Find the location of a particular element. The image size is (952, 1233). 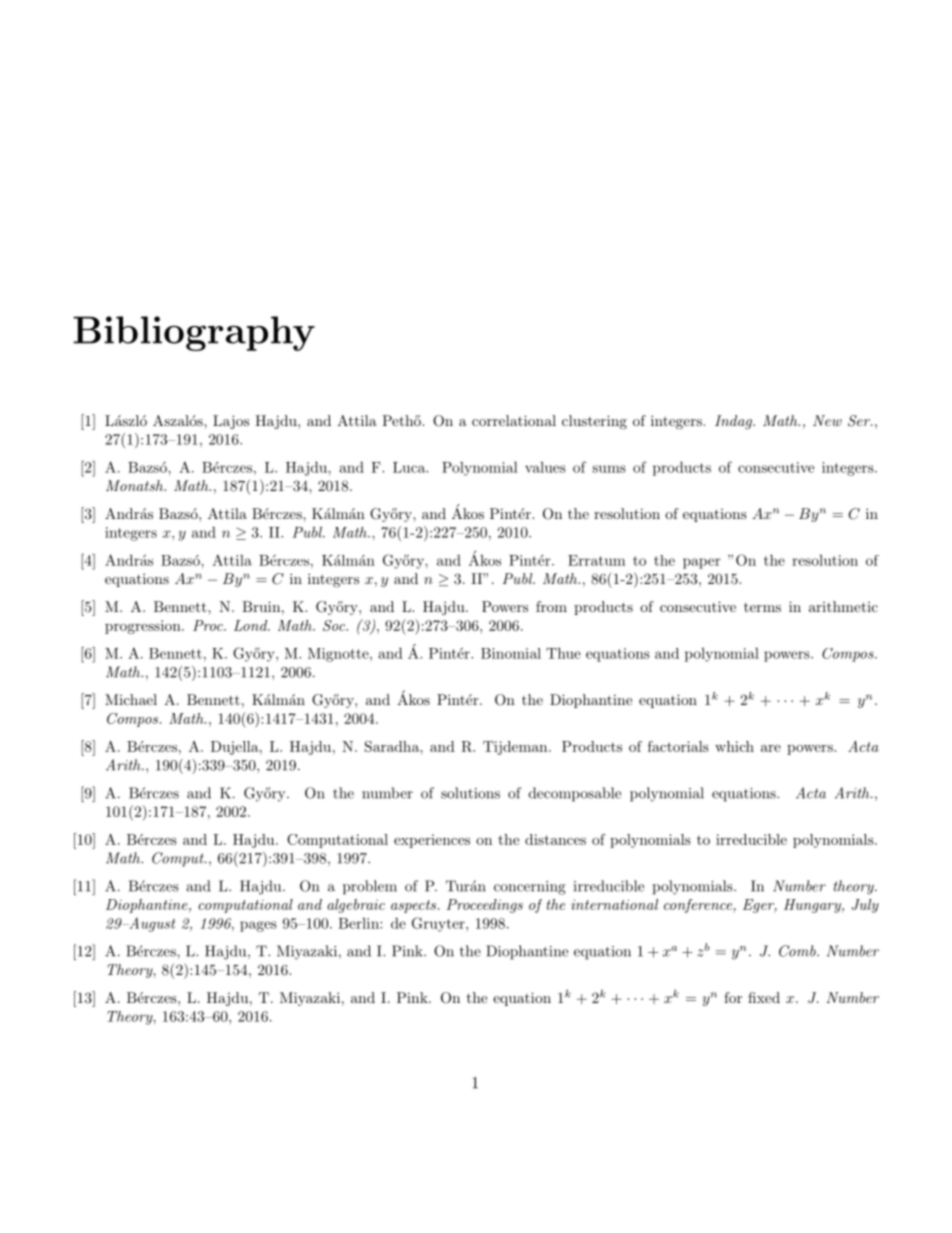

Bibliography is located at coordinates (194, 333).
